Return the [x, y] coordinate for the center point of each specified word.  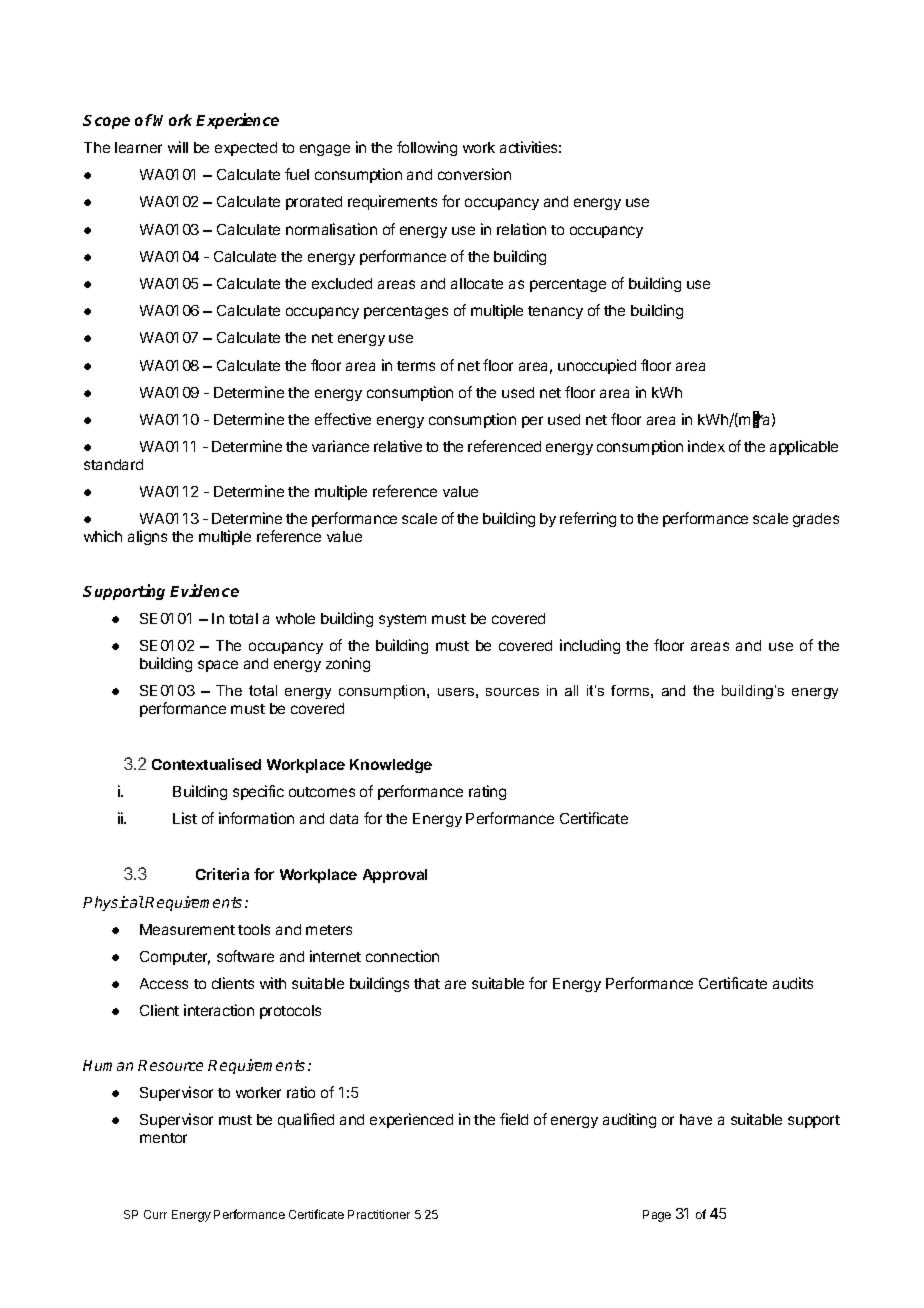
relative [398, 446]
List [185, 818]
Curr [155, 1214]
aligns [147, 537]
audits [793, 983]
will [178, 147]
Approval [395, 876]
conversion [474, 174]
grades [816, 520]
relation [521, 229]
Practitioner [379, 1214]
